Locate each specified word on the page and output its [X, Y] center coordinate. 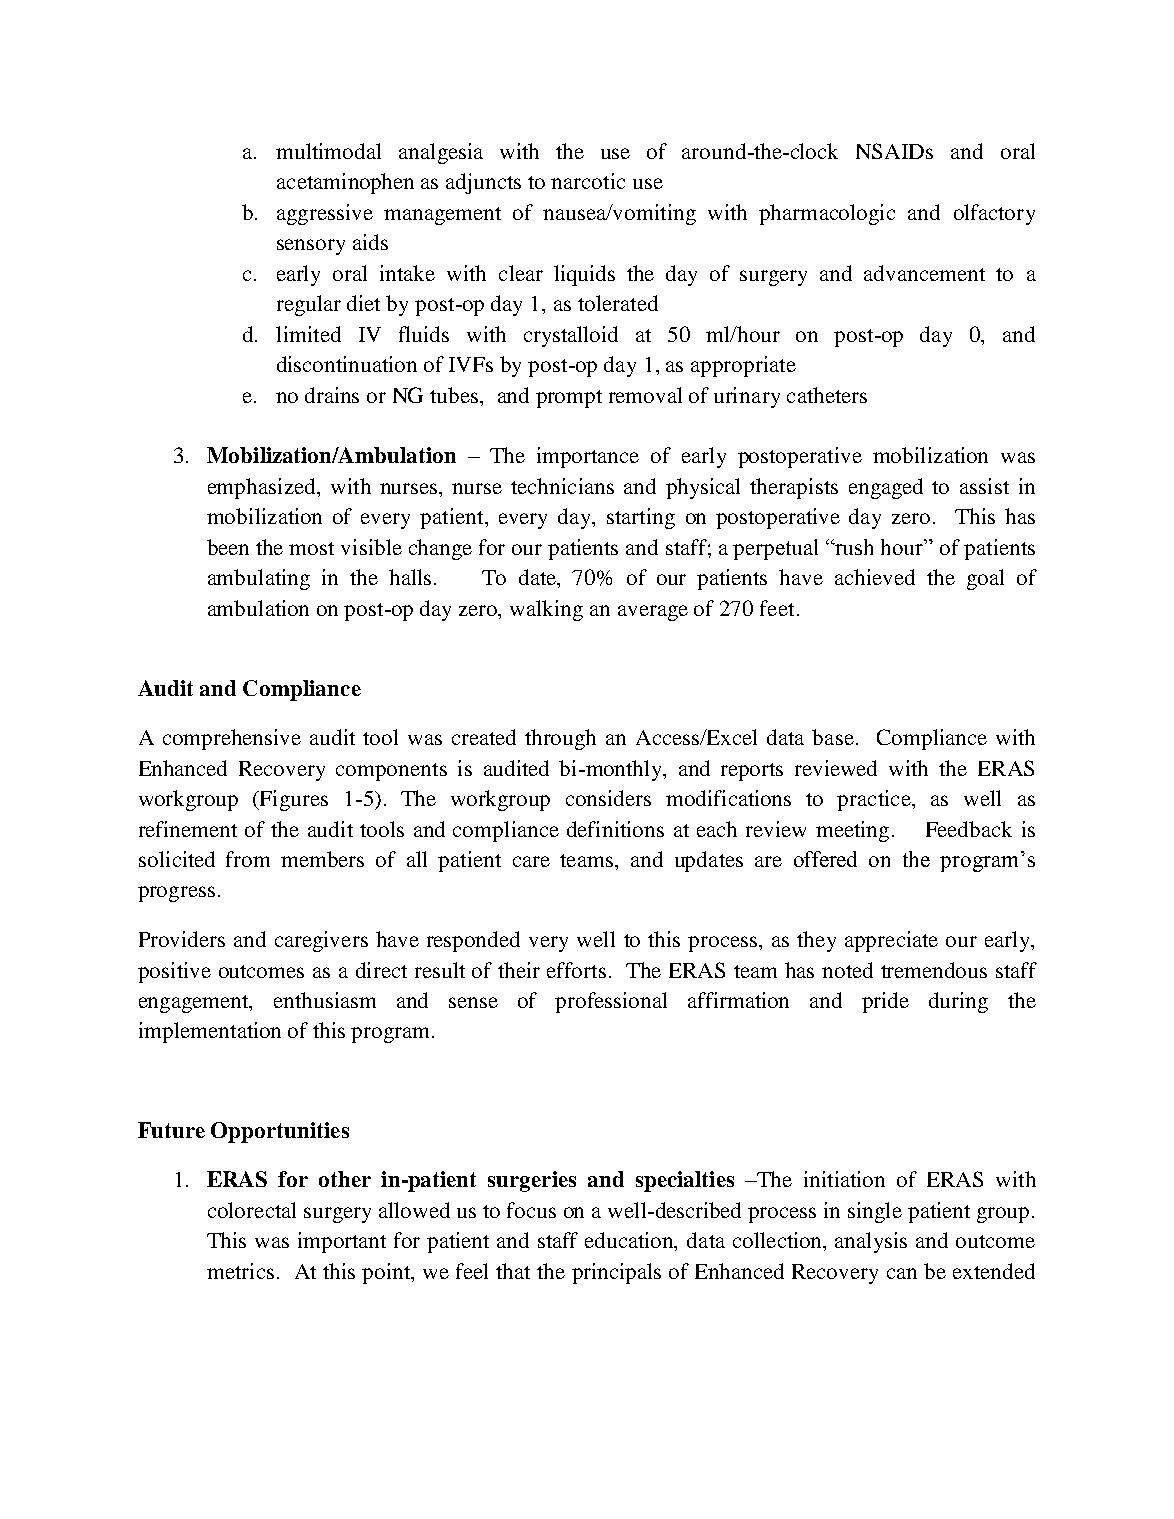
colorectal [252, 1210]
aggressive [325, 214]
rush [853, 547]
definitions [615, 829]
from [248, 859]
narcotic [588, 181]
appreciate [891, 941]
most [311, 548]
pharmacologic [827, 214]
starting [641, 518]
